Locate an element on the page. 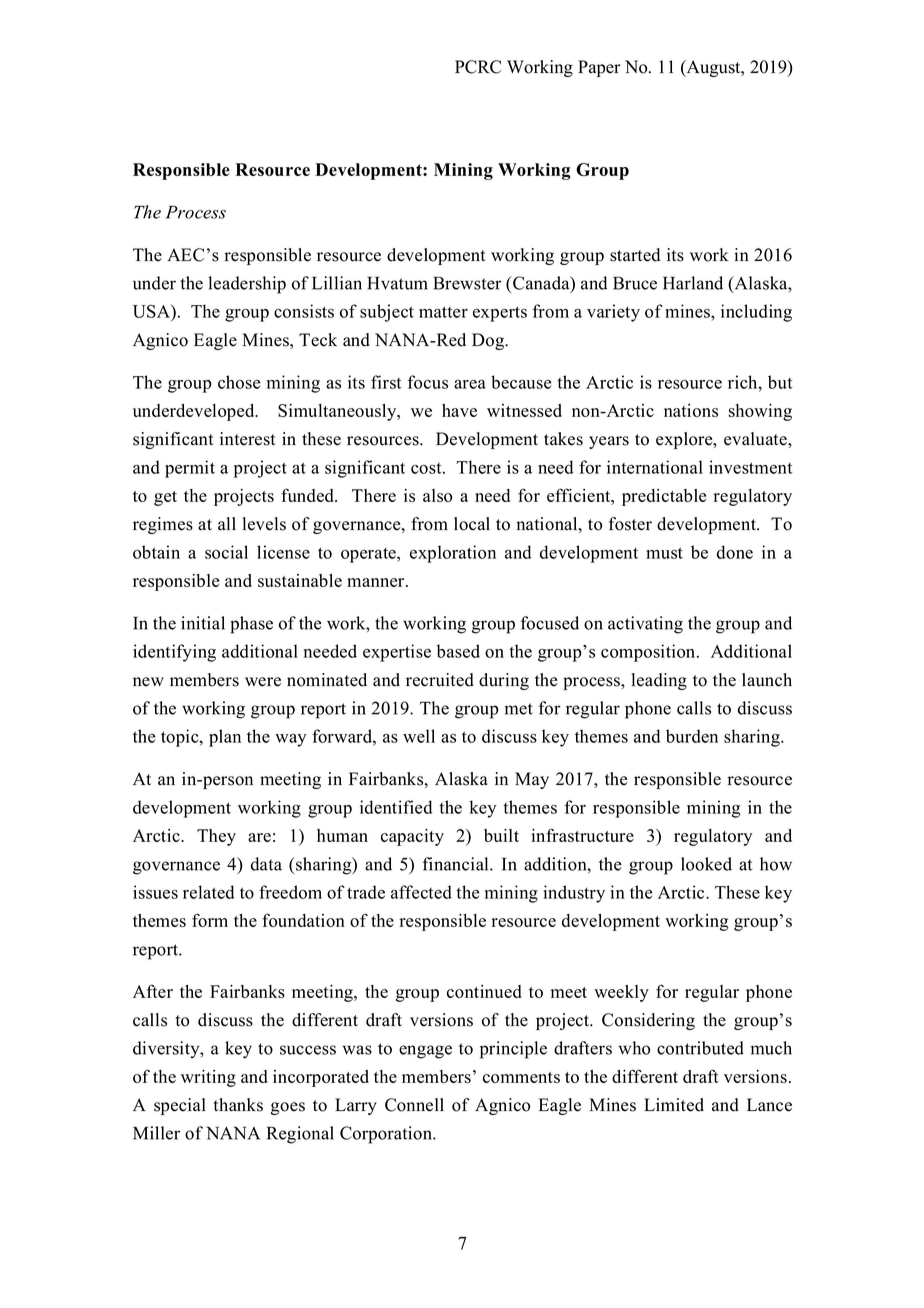 This image has width=924, height=1308. leadership is located at coordinates (247, 285).
